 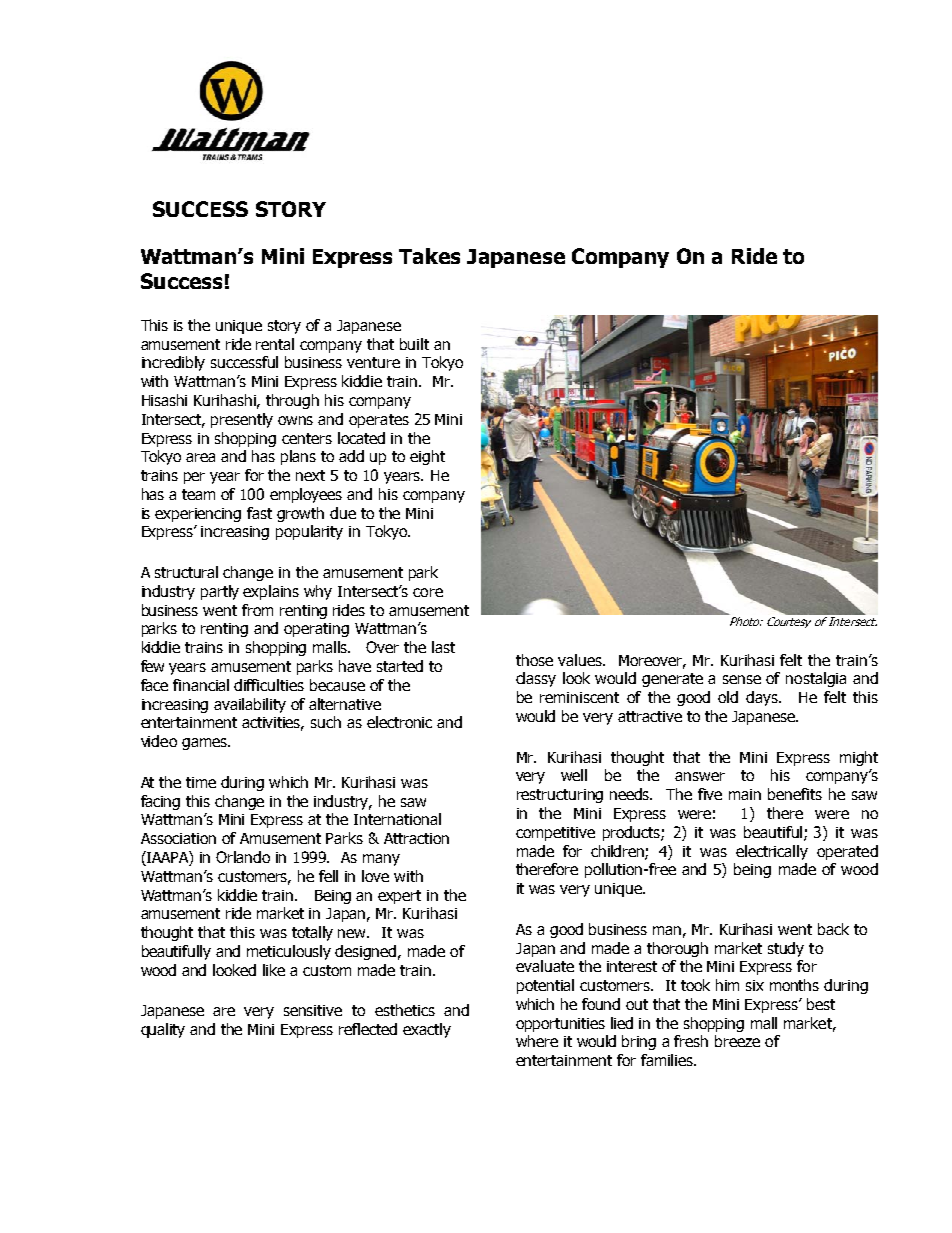 I want to click on rental, so click(x=275, y=344).
